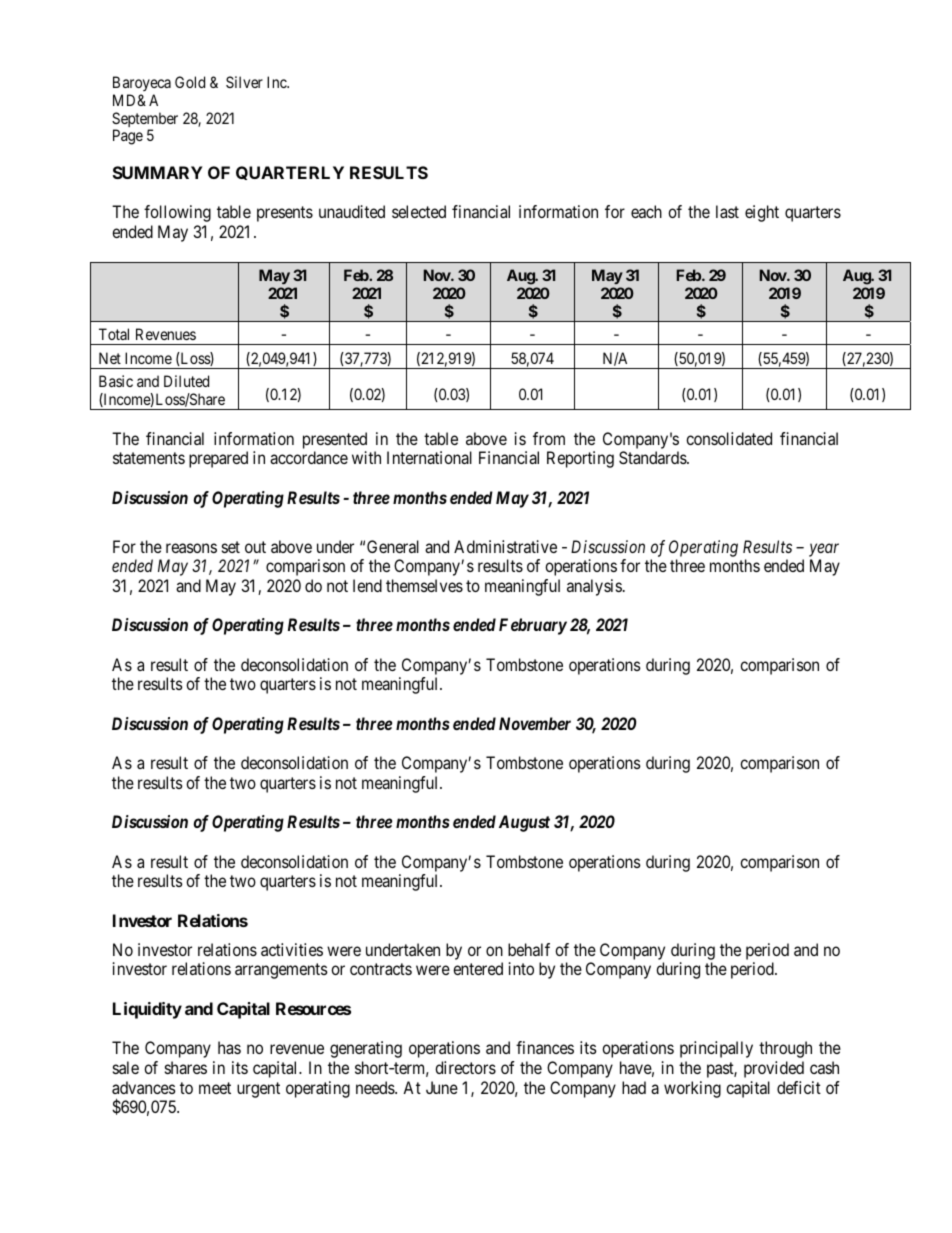 This screenshot has width=952, height=1233. What do you see at coordinates (729, 438) in the screenshot?
I see `consolidated` at bounding box center [729, 438].
